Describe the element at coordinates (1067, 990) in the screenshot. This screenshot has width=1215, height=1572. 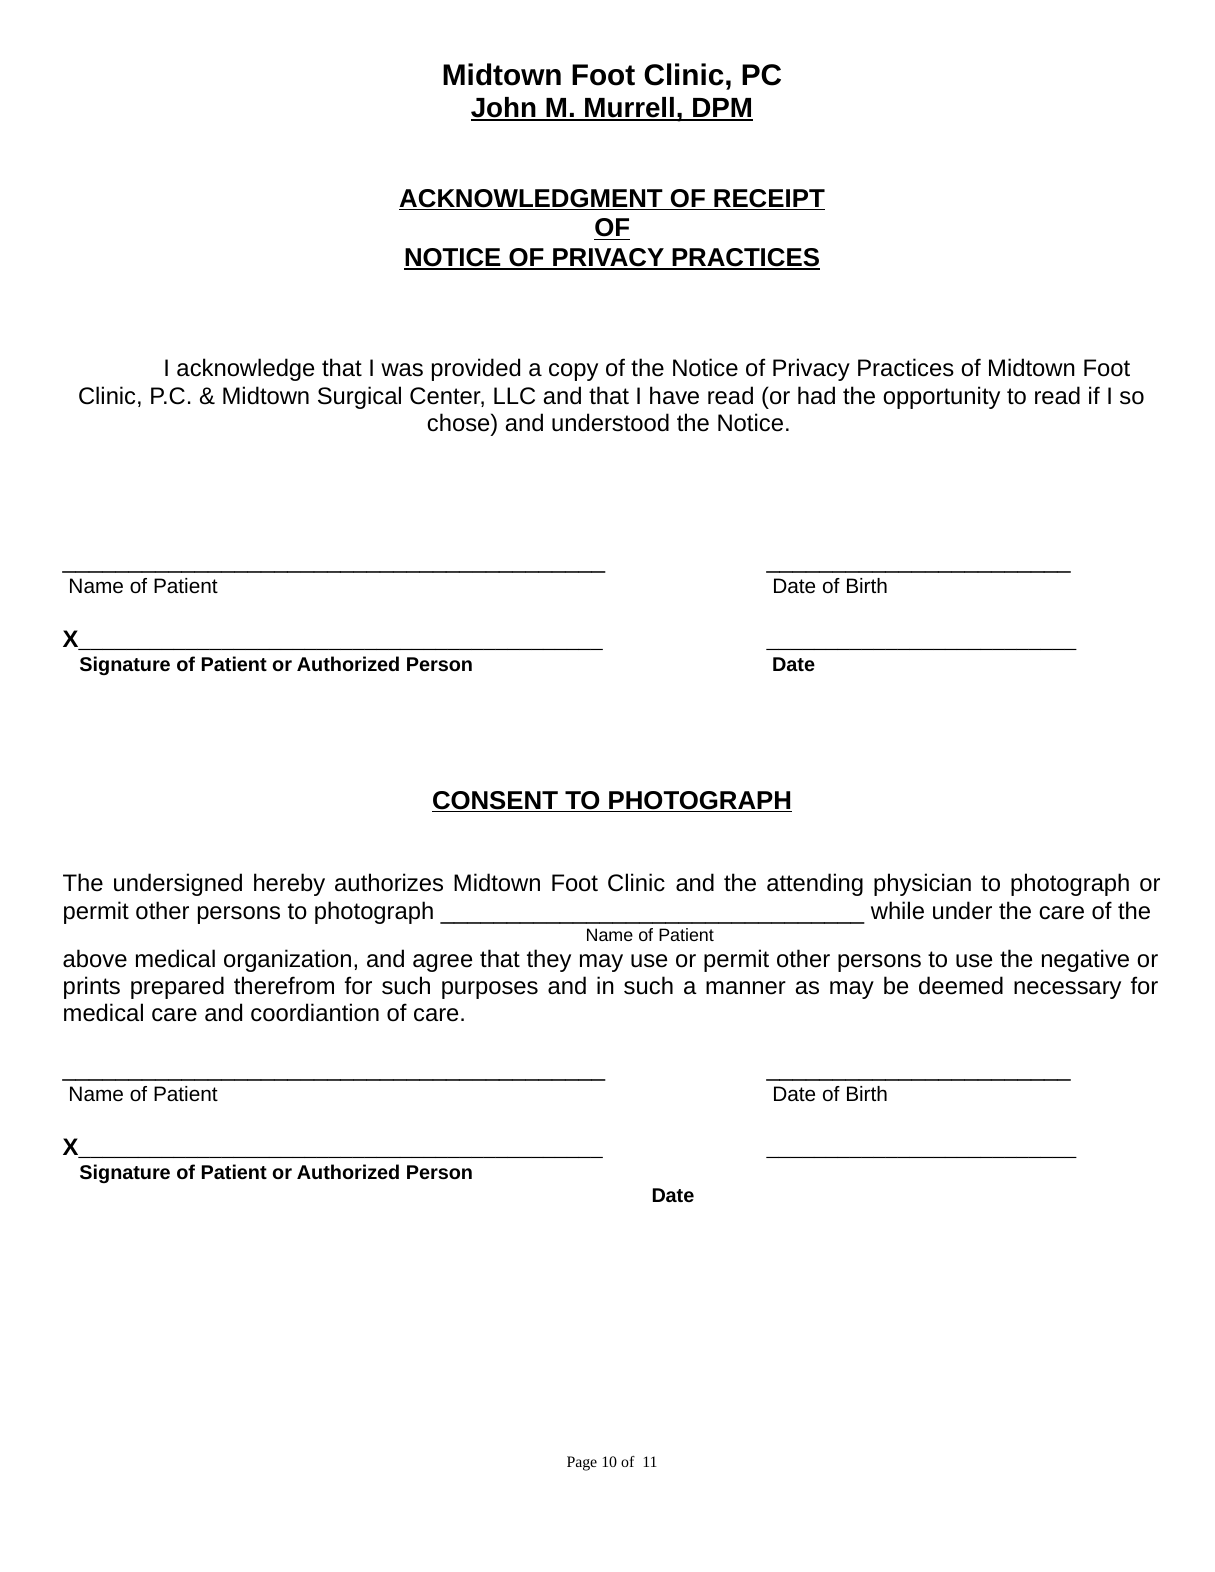
I see `necessary` at that location.
